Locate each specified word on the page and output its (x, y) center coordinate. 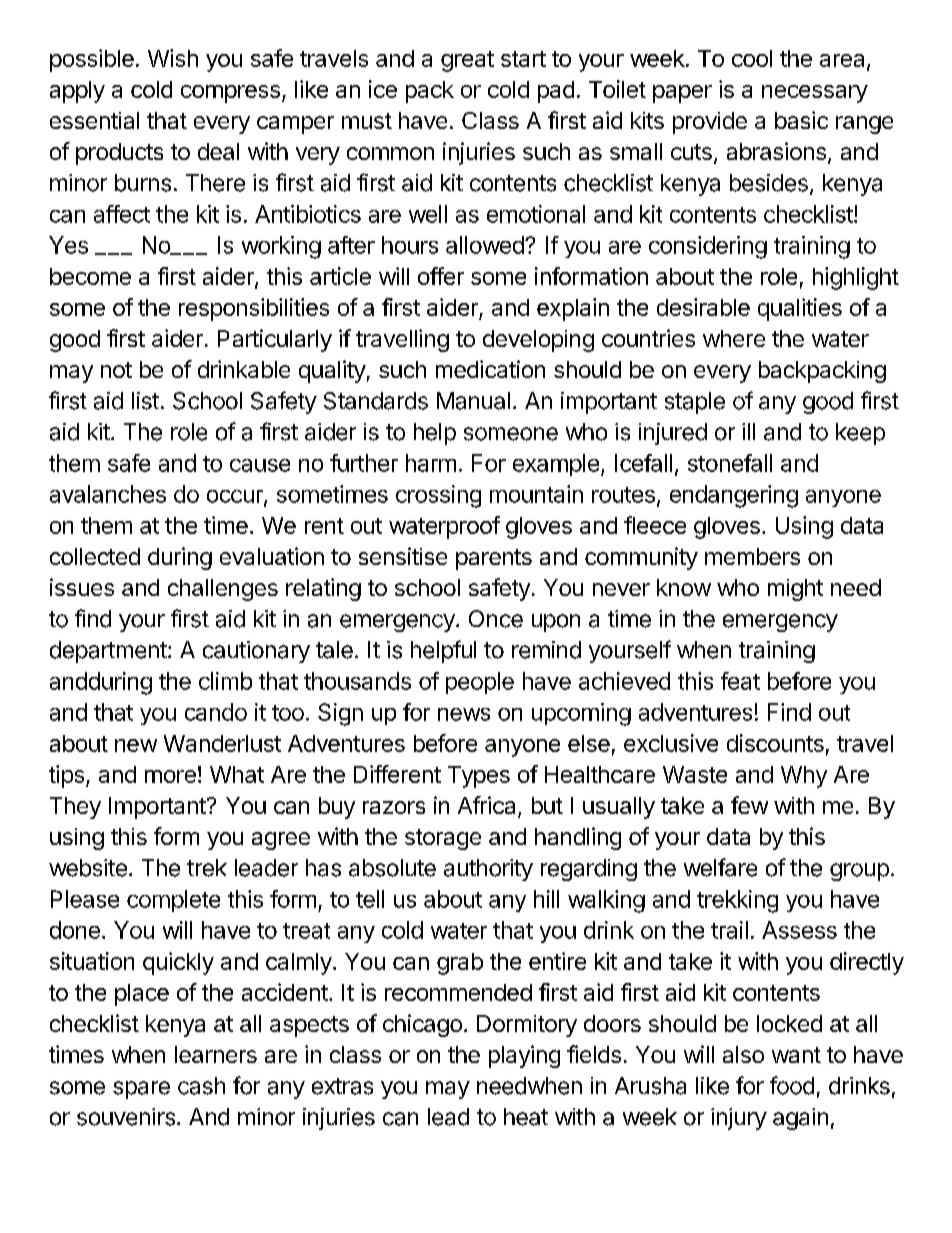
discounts (775, 743)
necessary (815, 94)
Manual (473, 401)
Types (479, 777)
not (116, 370)
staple (695, 403)
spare (141, 1090)
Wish (173, 58)
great (467, 61)
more (170, 776)
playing (524, 1056)
